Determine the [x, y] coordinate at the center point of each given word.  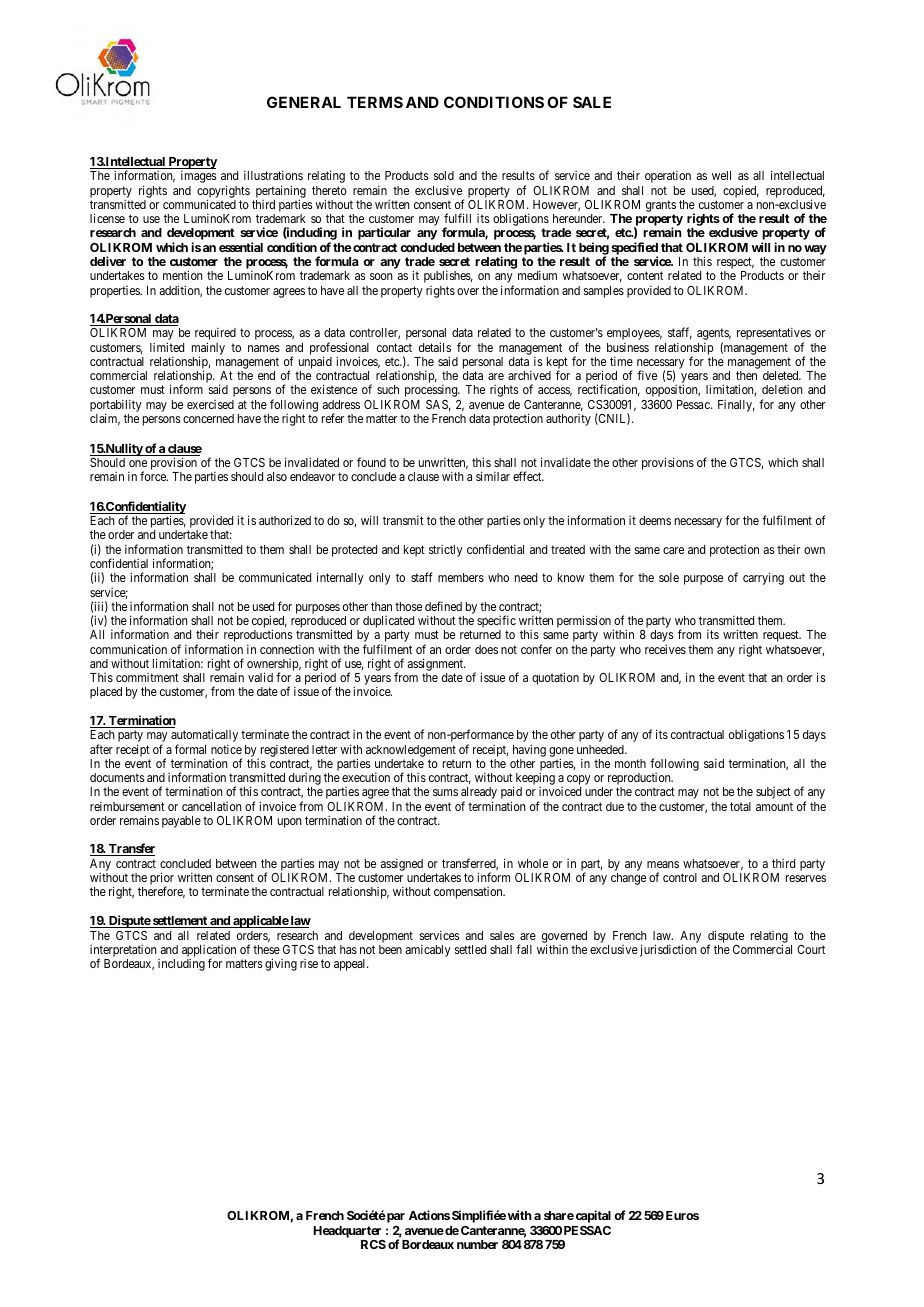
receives [665, 649]
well [721, 175]
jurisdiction [668, 950]
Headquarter [347, 1232]
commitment [147, 677]
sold [444, 175]
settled [470, 949]
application [209, 952]
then [746, 375]
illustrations [273, 175]
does [486, 649]
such [388, 389]
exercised [210, 404]
